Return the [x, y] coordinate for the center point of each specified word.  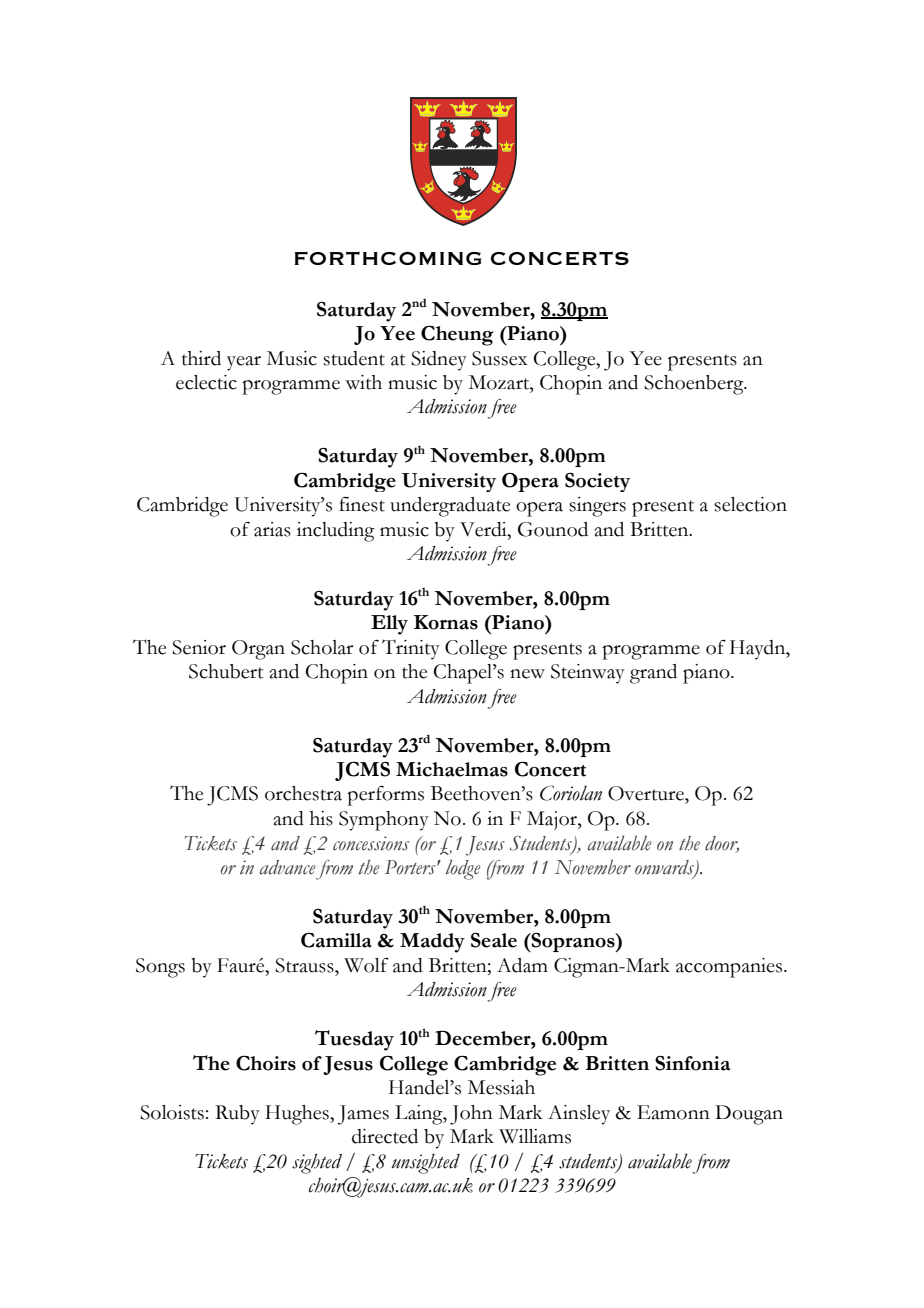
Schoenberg [695, 385]
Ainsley [579, 1115]
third [201, 358]
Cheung [457, 335]
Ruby [237, 1115]
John [471, 1115]
